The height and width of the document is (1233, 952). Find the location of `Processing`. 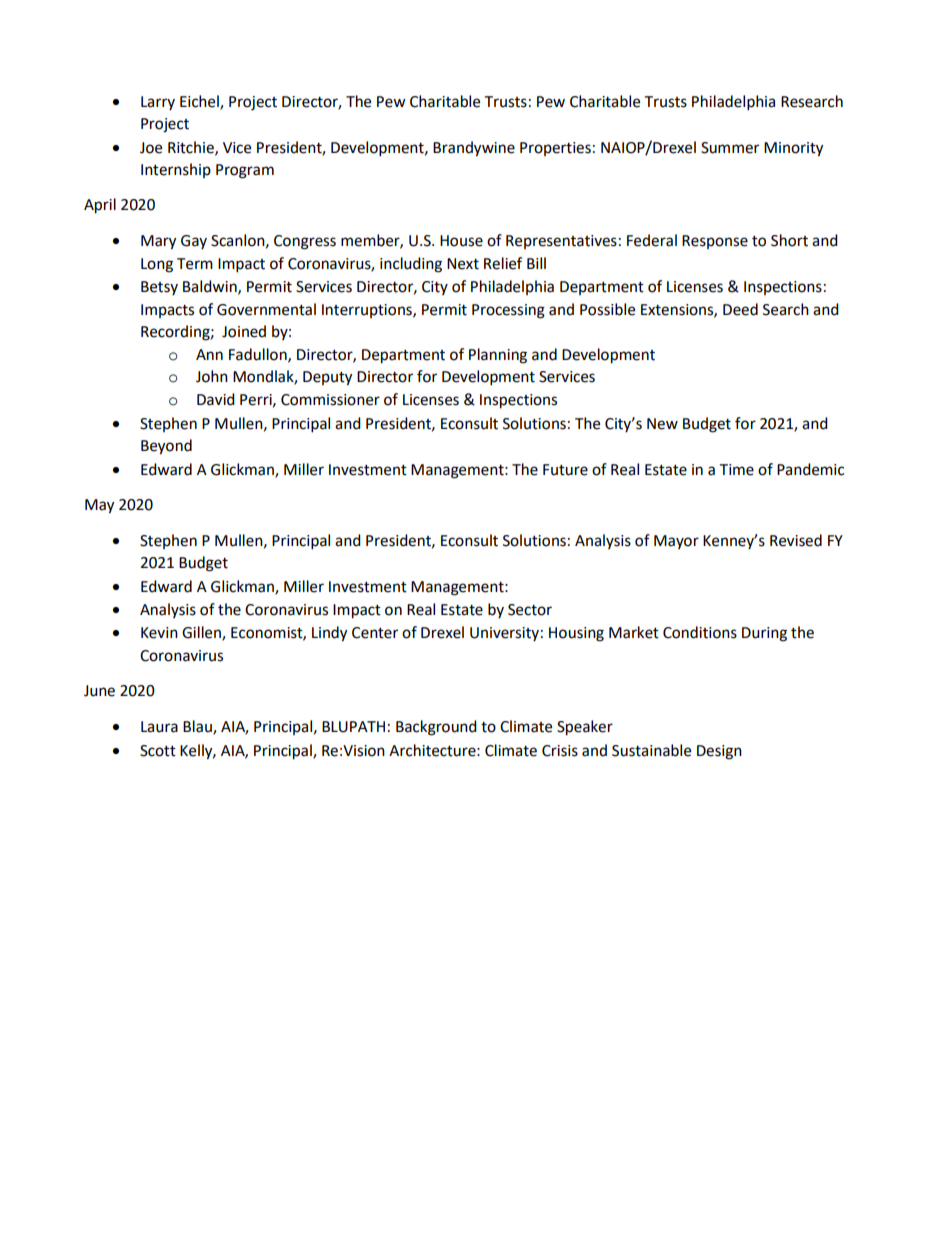

Processing is located at coordinates (508, 311).
